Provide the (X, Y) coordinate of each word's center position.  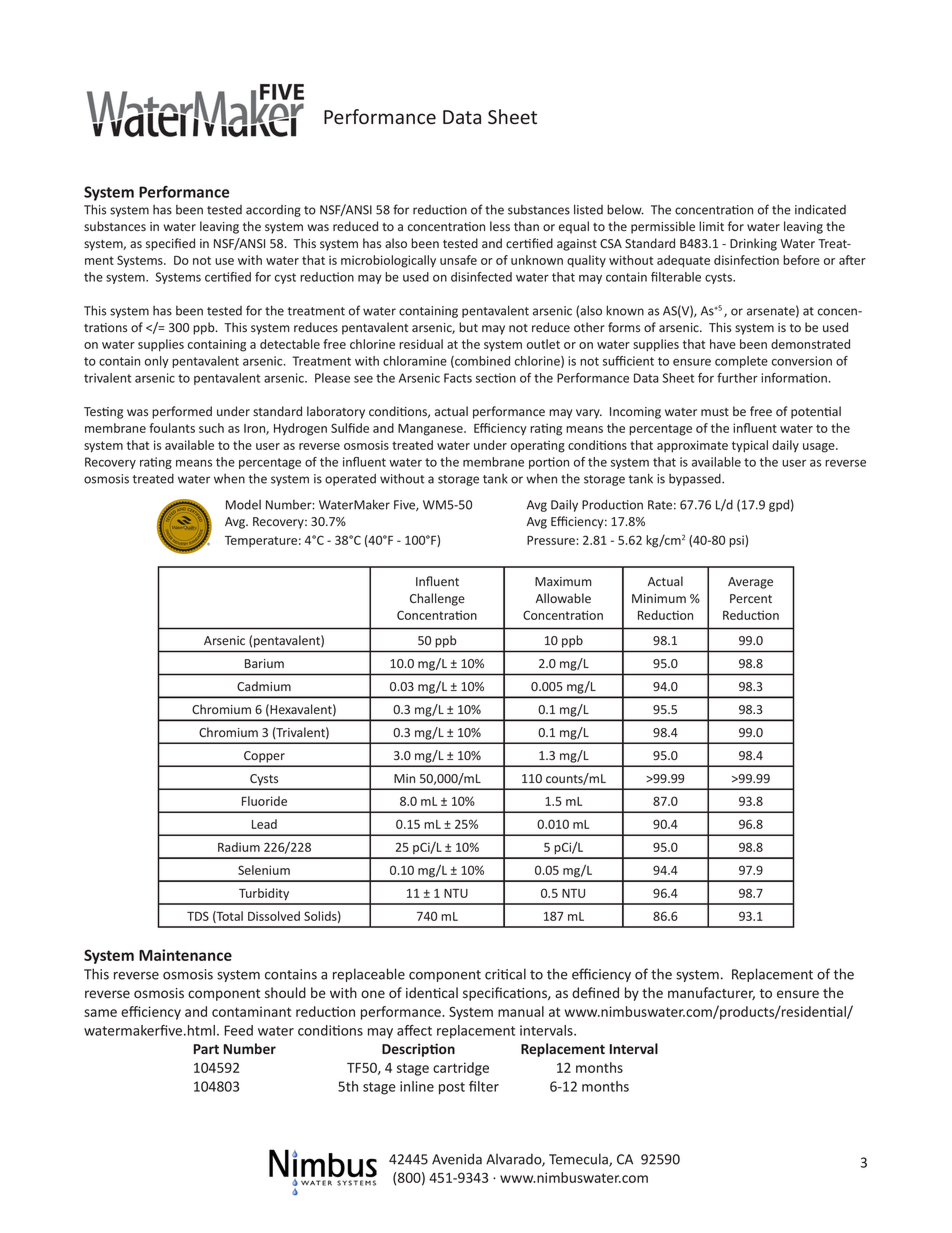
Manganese (431, 430)
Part (206, 1049)
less (500, 226)
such (211, 428)
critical (505, 974)
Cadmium (264, 686)
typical (750, 446)
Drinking (753, 244)
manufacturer (711, 993)
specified (170, 244)
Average (750, 583)
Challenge (437, 599)
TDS (198, 916)
